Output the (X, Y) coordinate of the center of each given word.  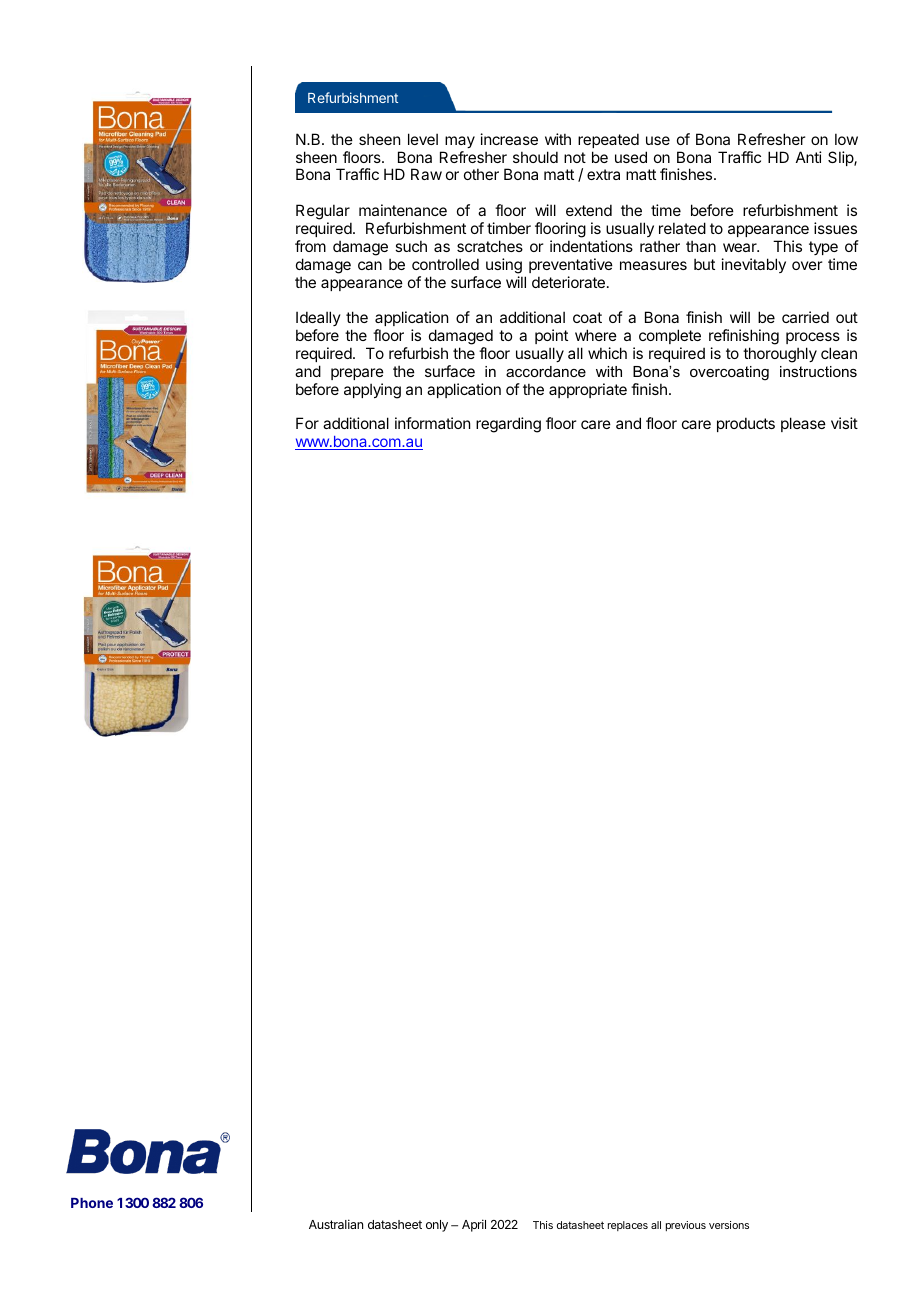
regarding (508, 425)
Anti (809, 157)
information (432, 423)
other (481, 174)
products (746, 424)
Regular (323, 213)
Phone (92, 1203)
